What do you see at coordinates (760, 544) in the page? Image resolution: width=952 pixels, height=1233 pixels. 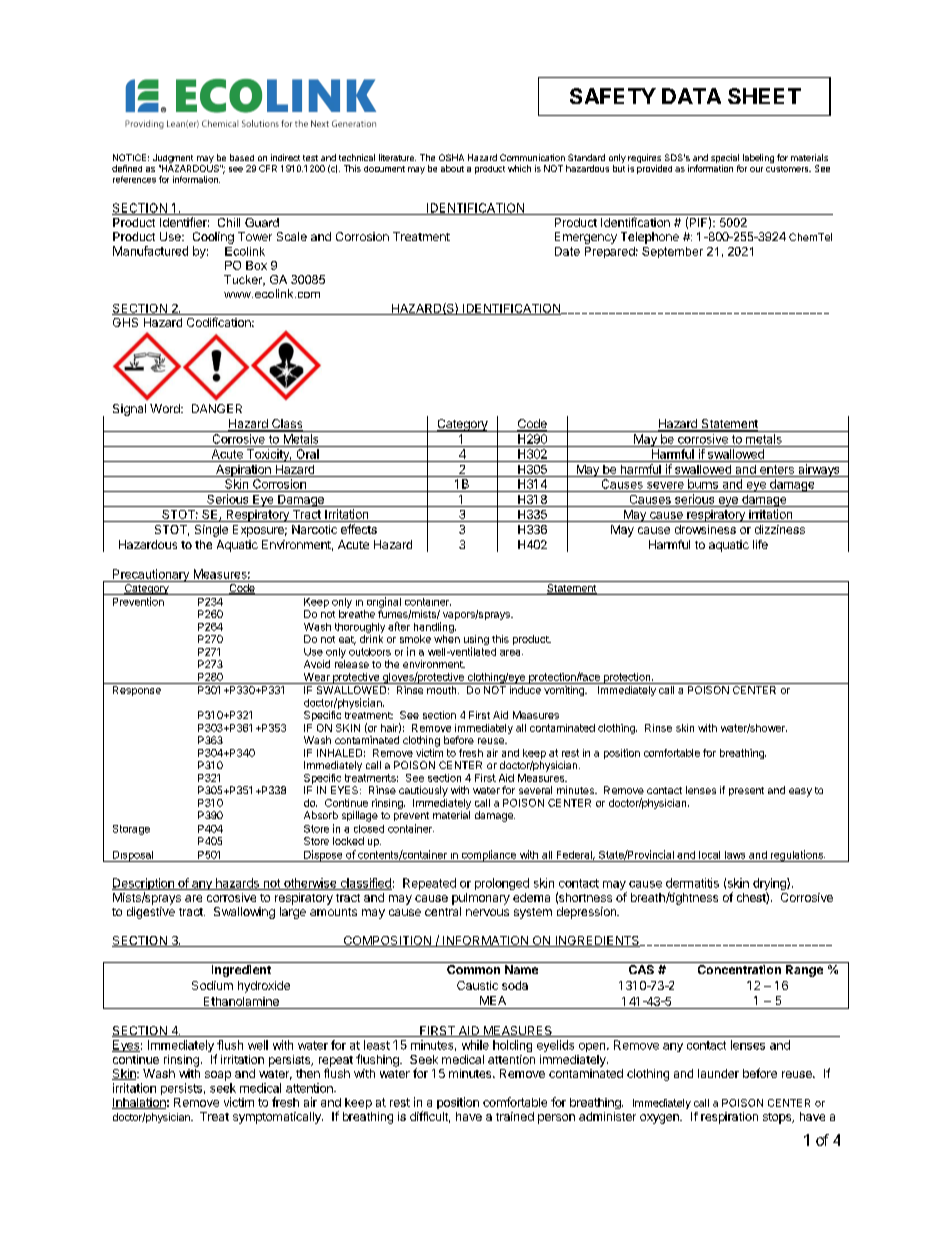 I see `life` at bounding box center [760, 544].
